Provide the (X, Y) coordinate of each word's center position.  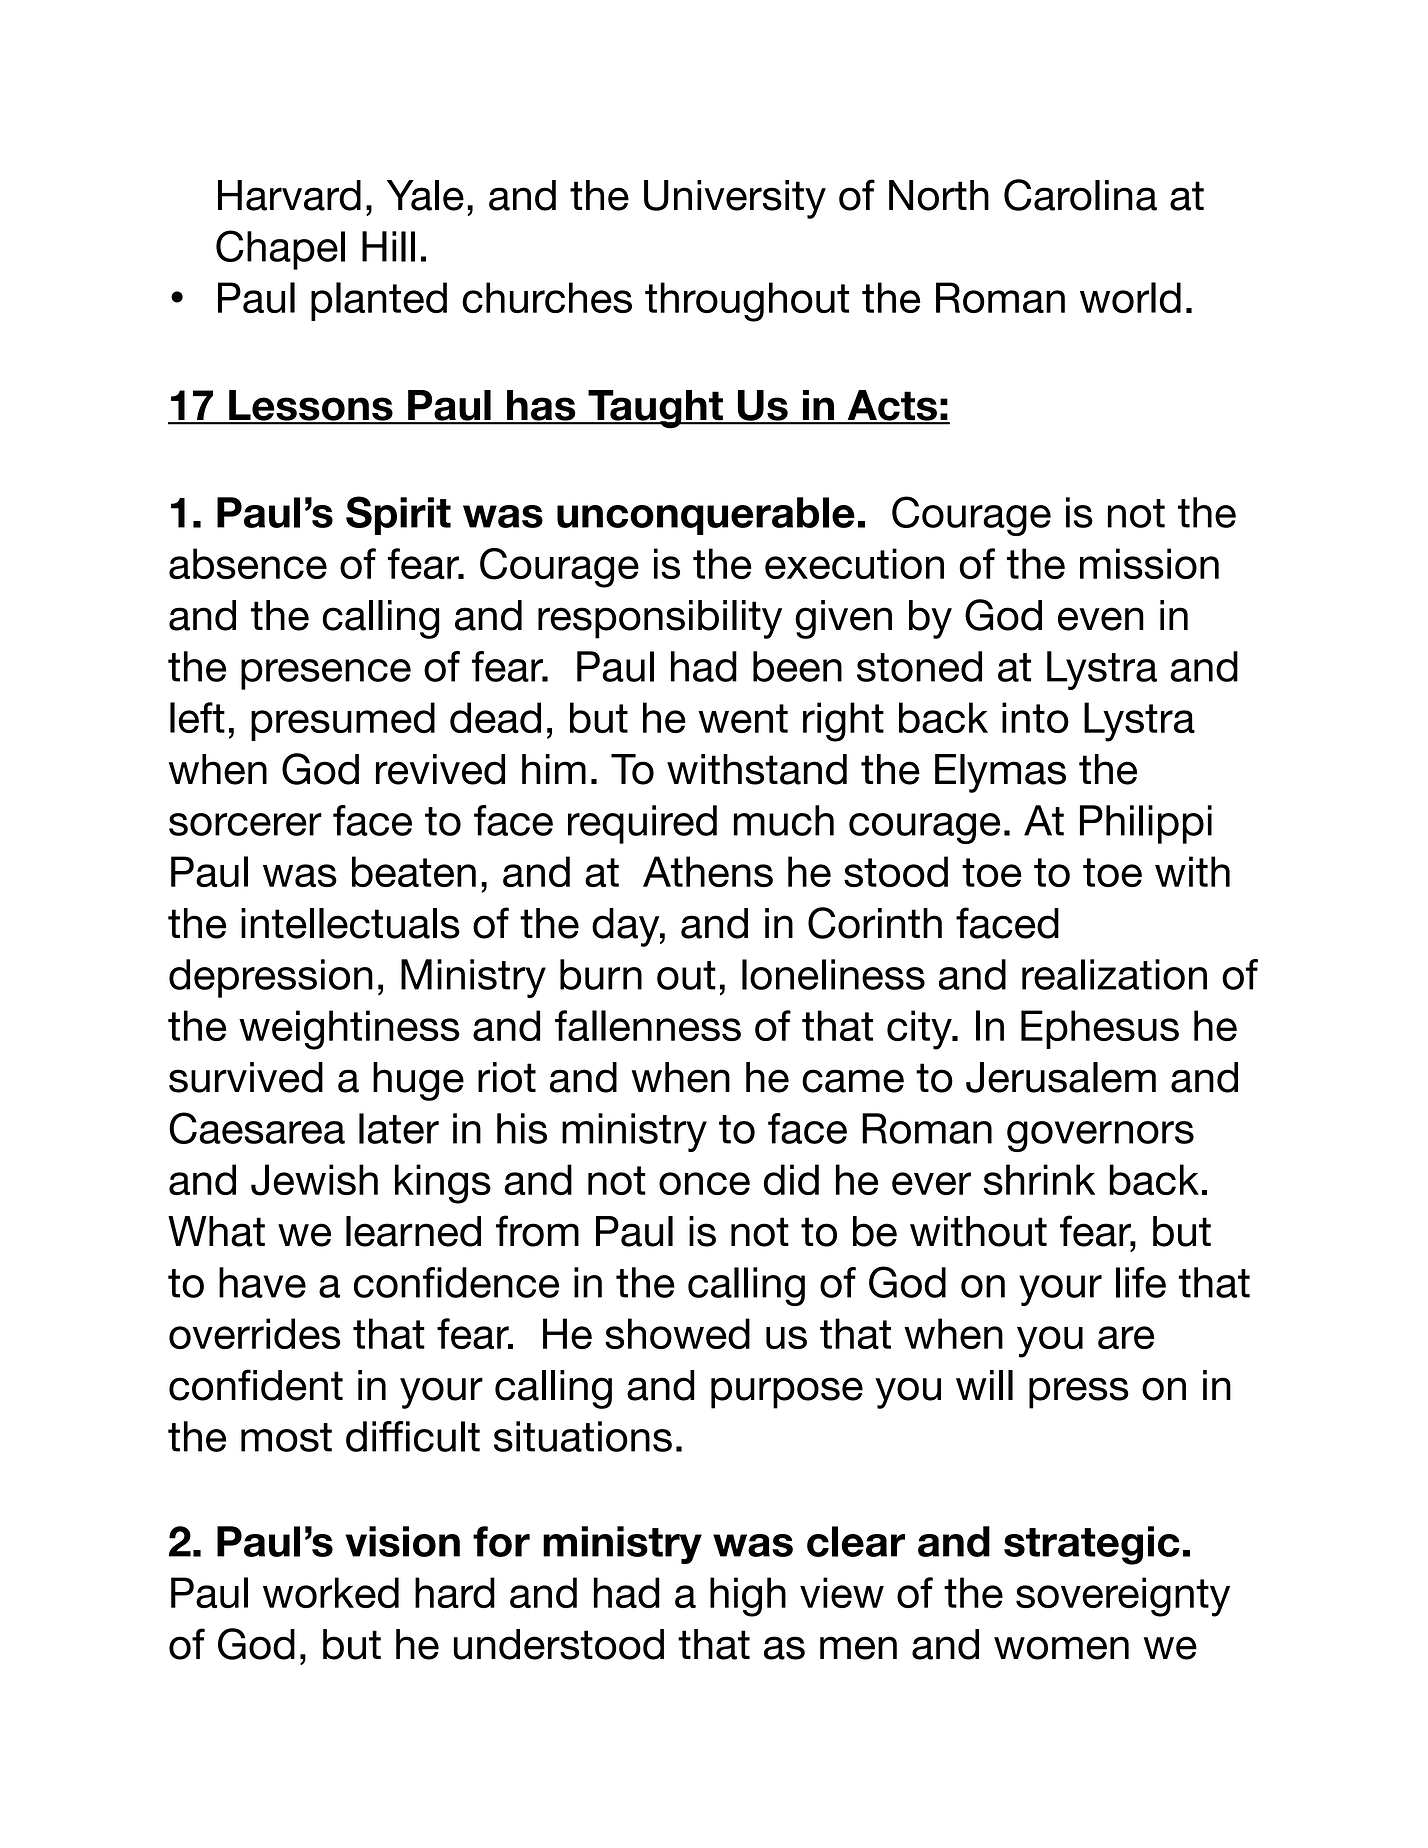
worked (331, 1592)
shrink (1039, 1179)
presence (326, 674)
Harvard (289, 195)
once (704, 1183)
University (735, 199)
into (1035, 717)
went (743, 718)
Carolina (1080, 195)
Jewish (314, 1180)
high (748, 1597)
